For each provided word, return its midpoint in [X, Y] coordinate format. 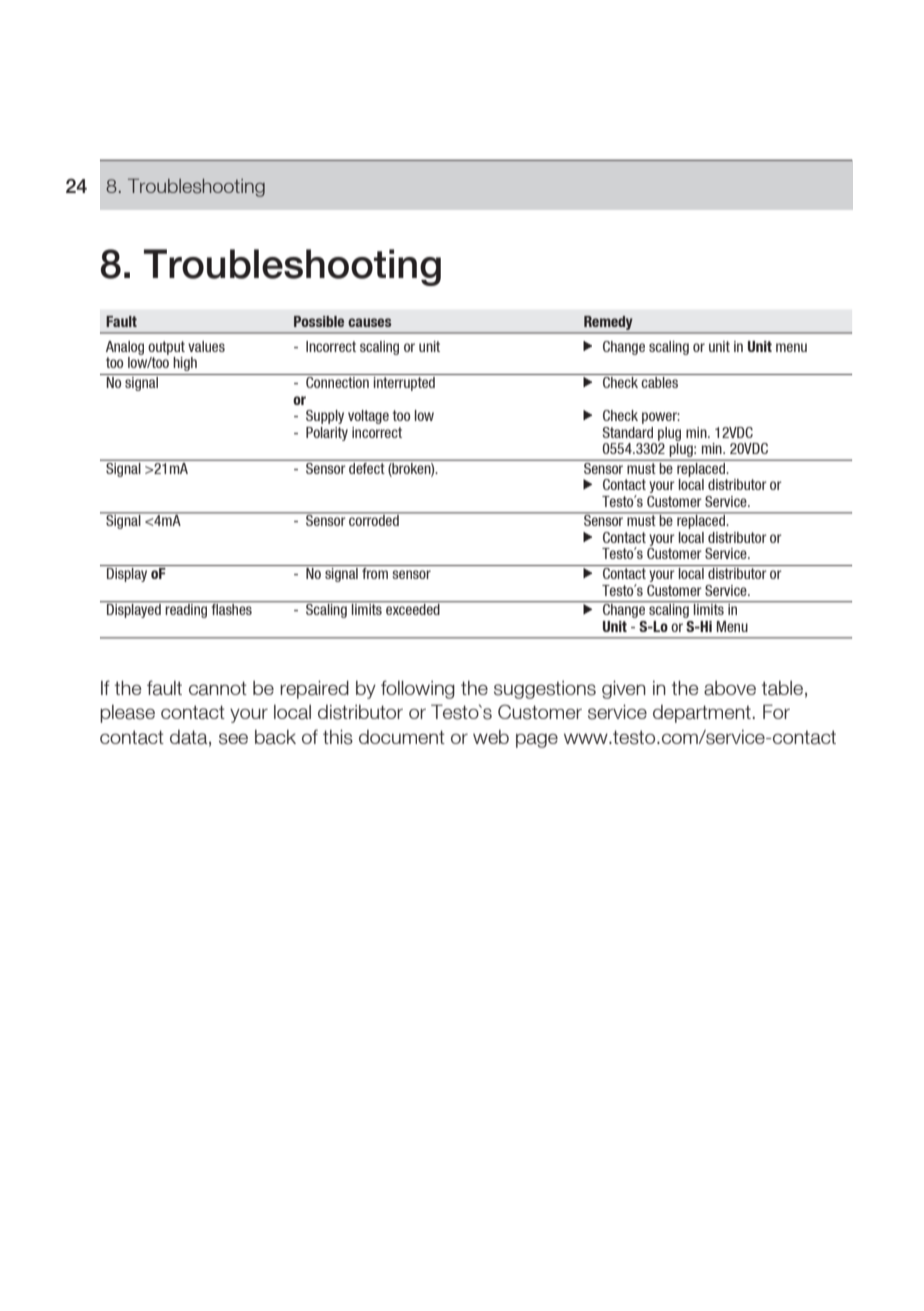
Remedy [608, 323]
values [206, 346]
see [233, 739]
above [730, 688]
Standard [627, 432]
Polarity [327, 434]
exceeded [413, 609]
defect [367, 467]
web [491, 737]
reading [186, 611]
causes [369, 322]
